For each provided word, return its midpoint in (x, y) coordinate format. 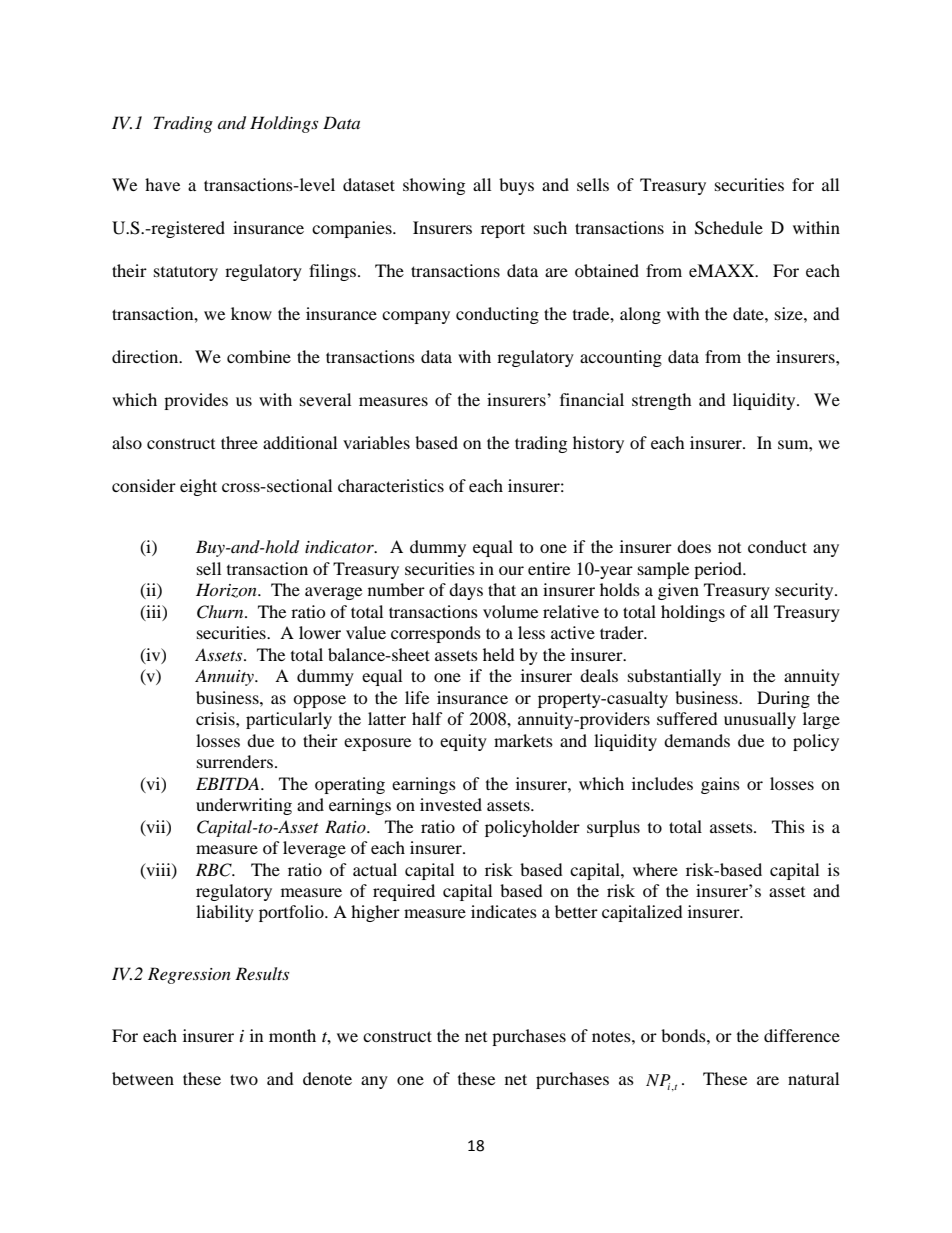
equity (463, 742)
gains (720, 785)
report (503, 230)
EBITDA (229, 783)
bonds (684, 1035)
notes (612, 1037)
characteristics (391, 485)
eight (198, 487)
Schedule (729, 228)
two (244, 1079)
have (162, 184)
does (694, 546)
